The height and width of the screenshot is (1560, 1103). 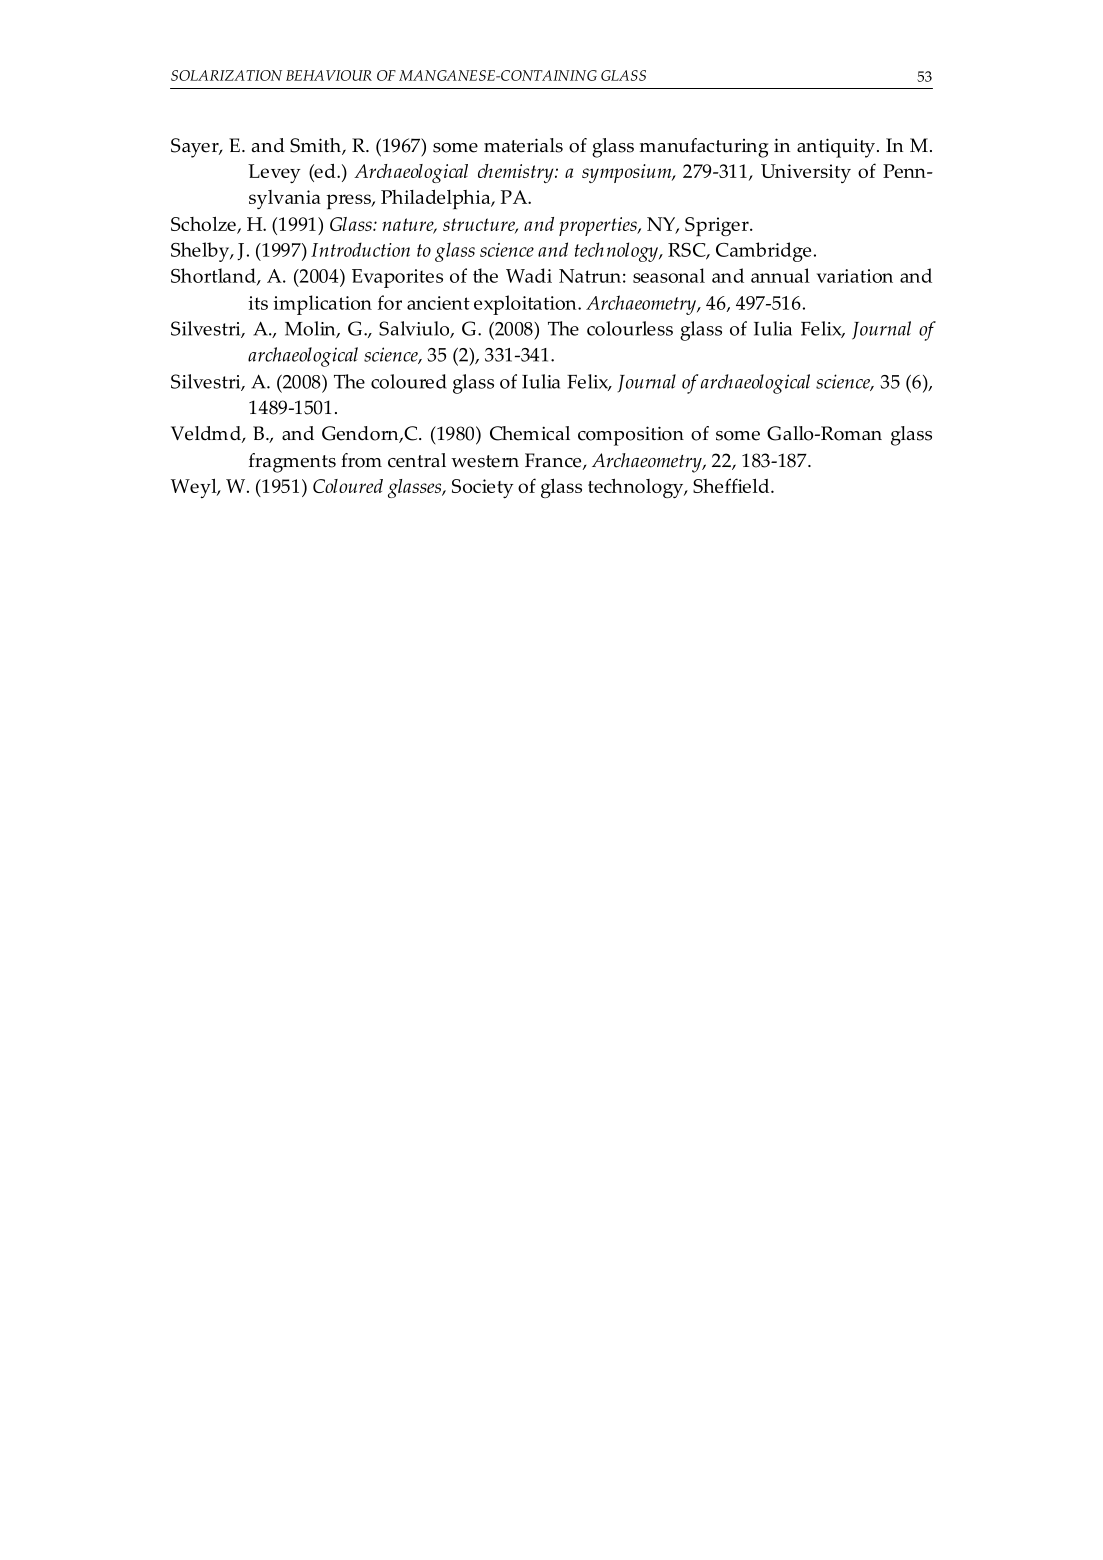 I want to click on antiquity, so click(x=836, y=148).
